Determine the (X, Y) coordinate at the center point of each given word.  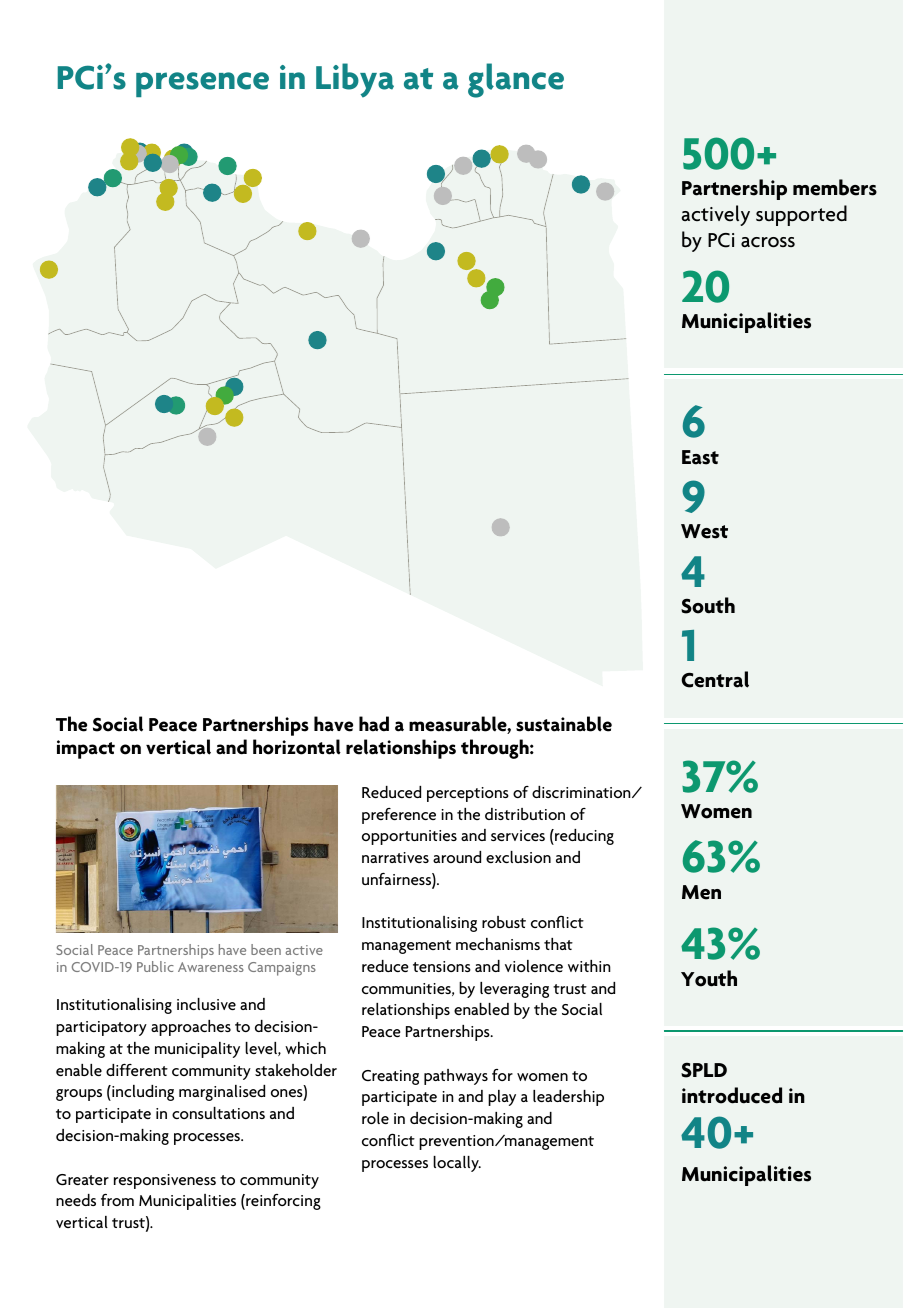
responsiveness (165, 1181)
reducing (583, 837)
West (704, 531)
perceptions (468, 794)
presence (202, 84)
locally (457, 1164)
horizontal (297, 747)
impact (86, 749)
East (700, 457)
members (835, 187)
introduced (732, 1095)
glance (516, 80)
